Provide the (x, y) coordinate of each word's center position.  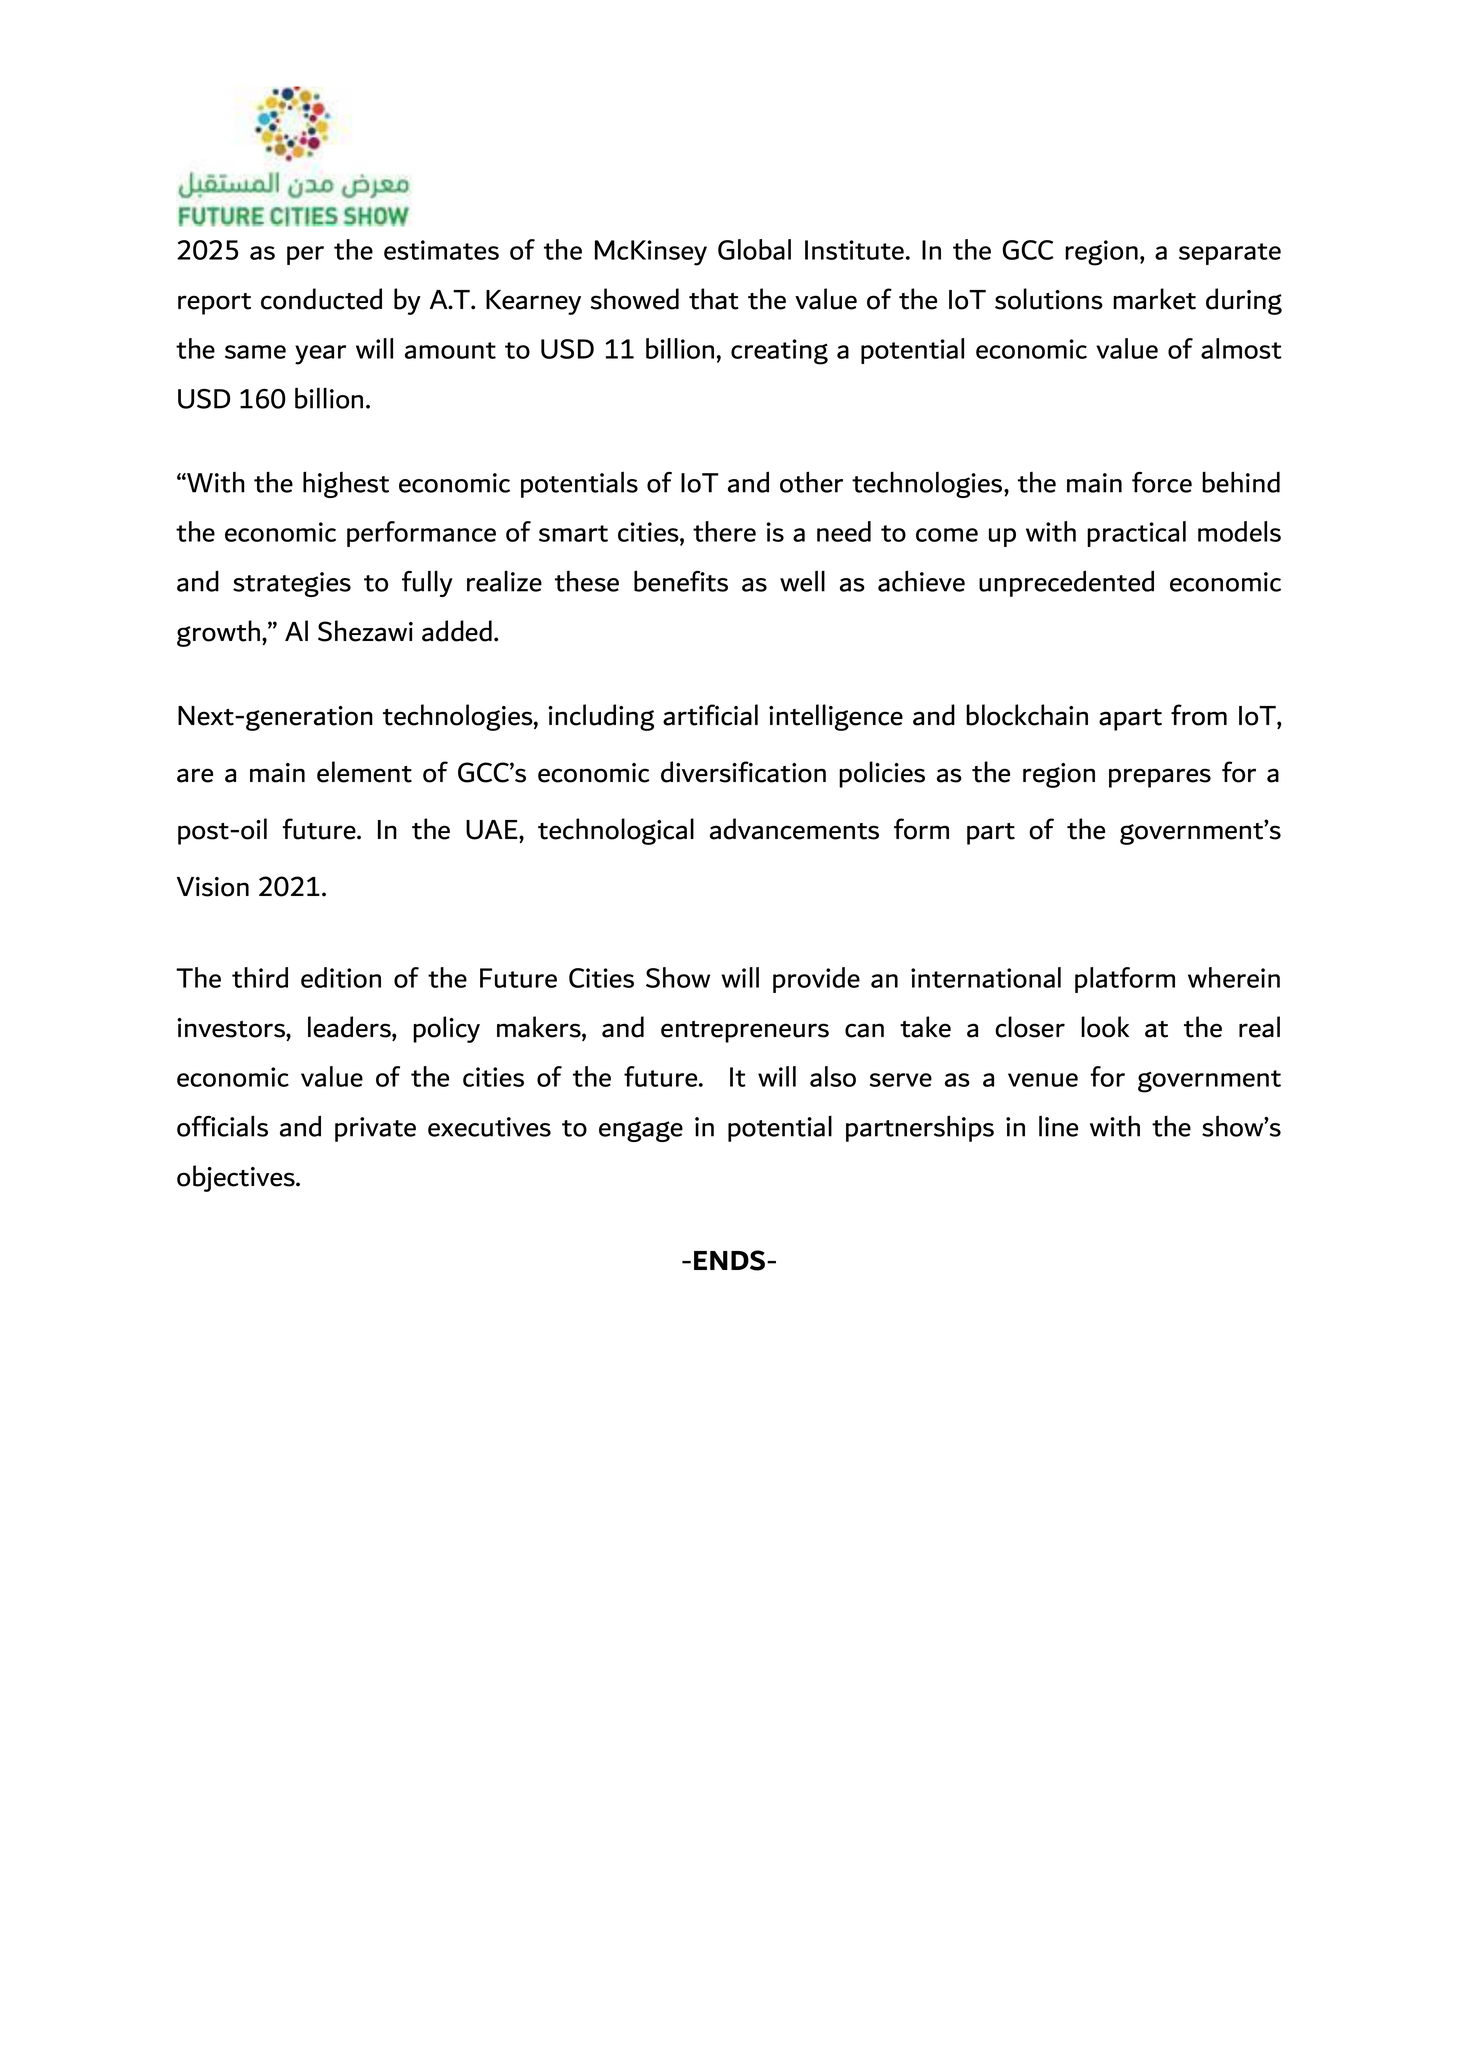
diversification (743, 772)
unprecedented (1066, 583)
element (364, 772)
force (1162, 482)
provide (816, 980)
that (714, 299)
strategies (292, 584)
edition (341, 977)
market (1154, 299)
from (1199, 715)
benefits (681, 581)
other (811, 482)
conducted (321, 299)
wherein (1234, 977)
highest (346, 484)
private (375, 1129)
